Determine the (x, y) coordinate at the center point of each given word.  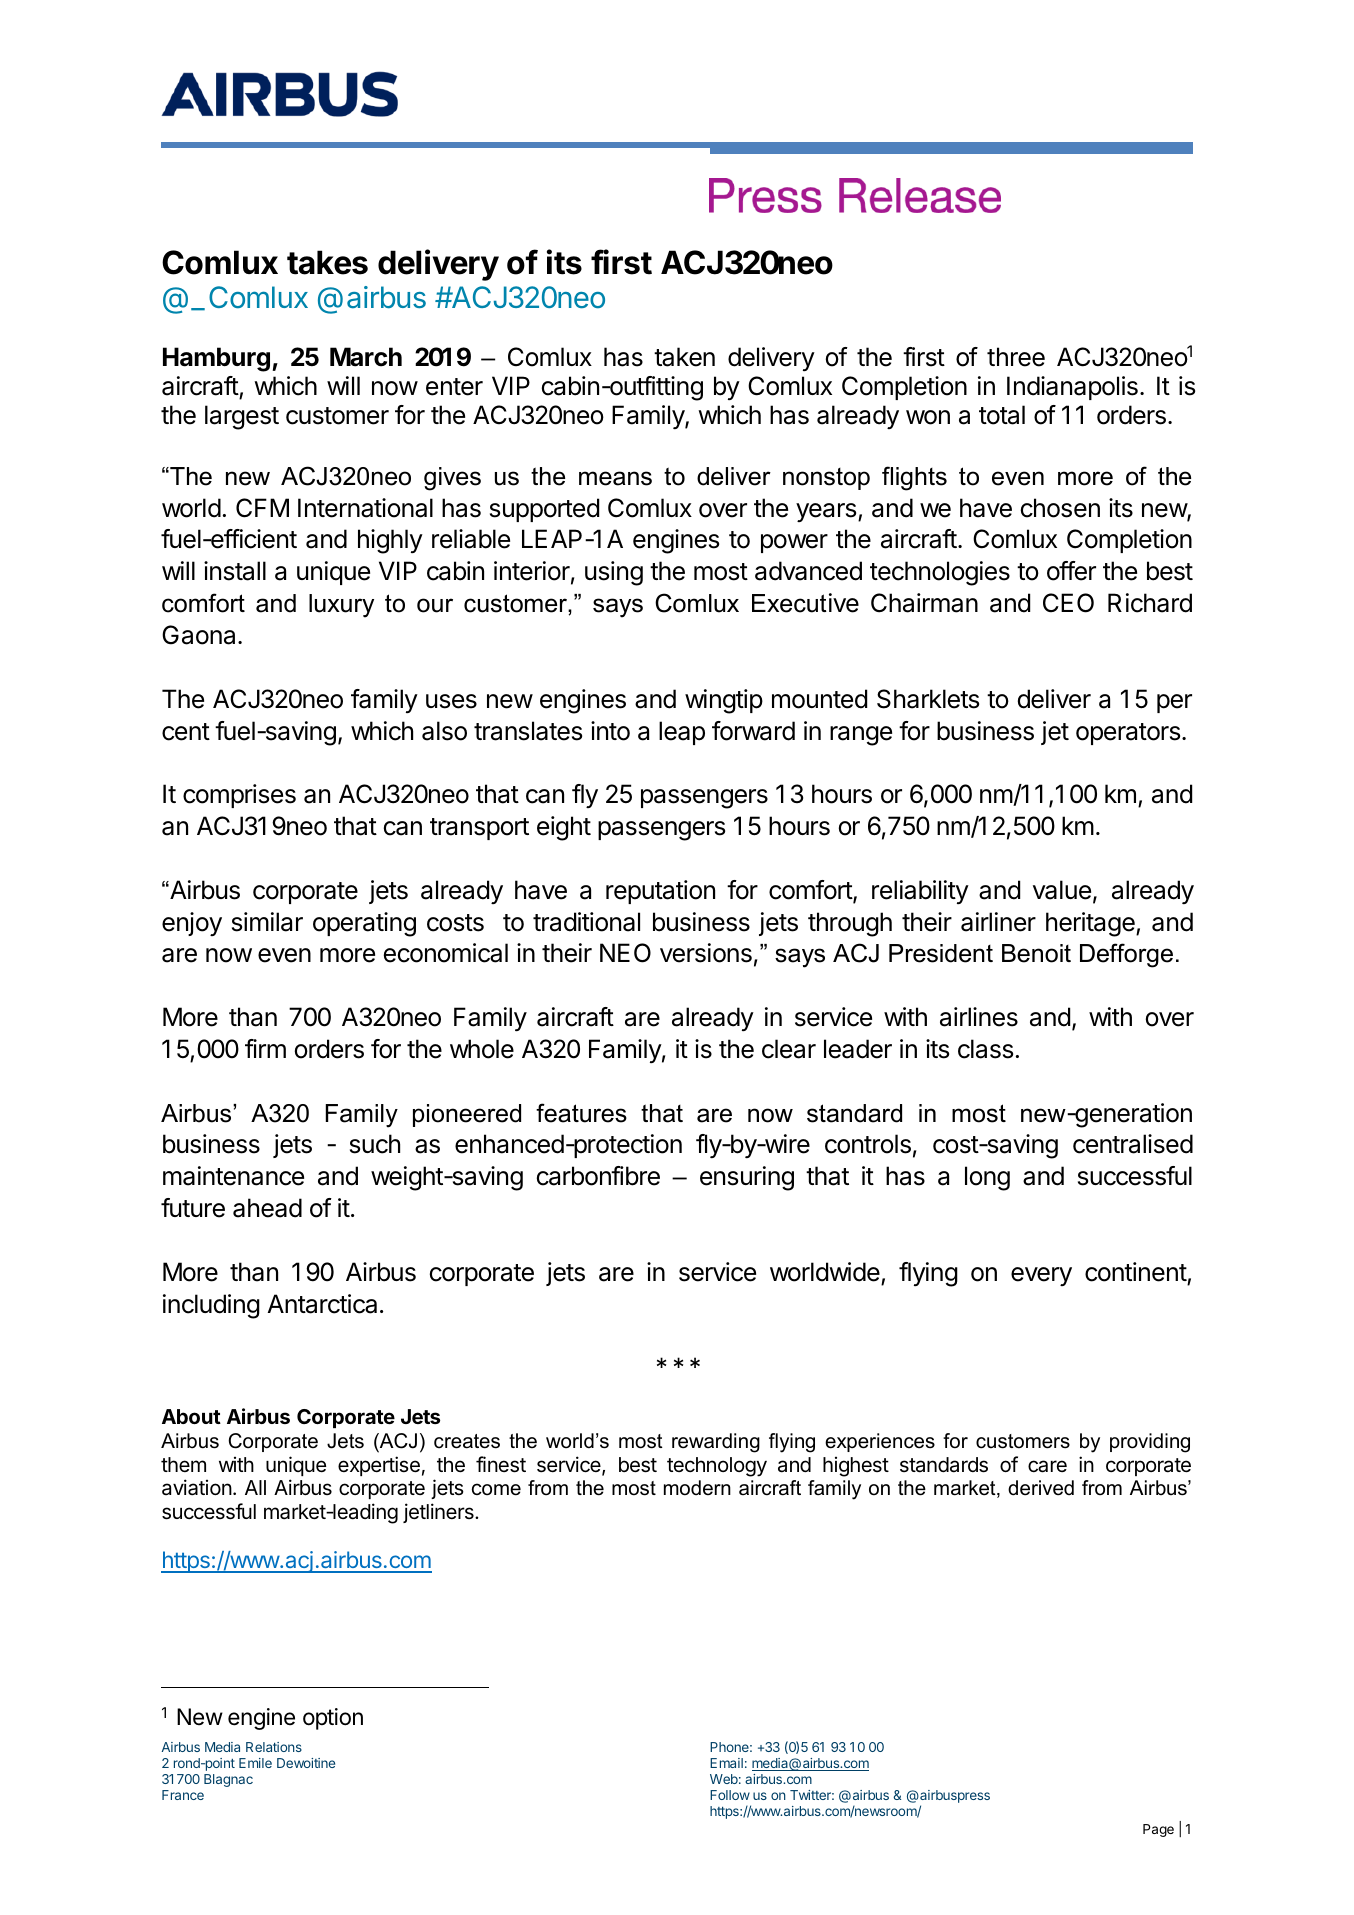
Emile (255, 1763)
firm (265, 1048)
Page (1158, 1830)
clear (789, 1049)
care (1047, 1466)
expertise (379, 1466)
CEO (1068, 603)
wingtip (724, 701)
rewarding (716, 1443)
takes (327, 262)
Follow (730, 1795)
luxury (341, 606)
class (985, 1049)
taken (684, 357)
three (1016, 357)
